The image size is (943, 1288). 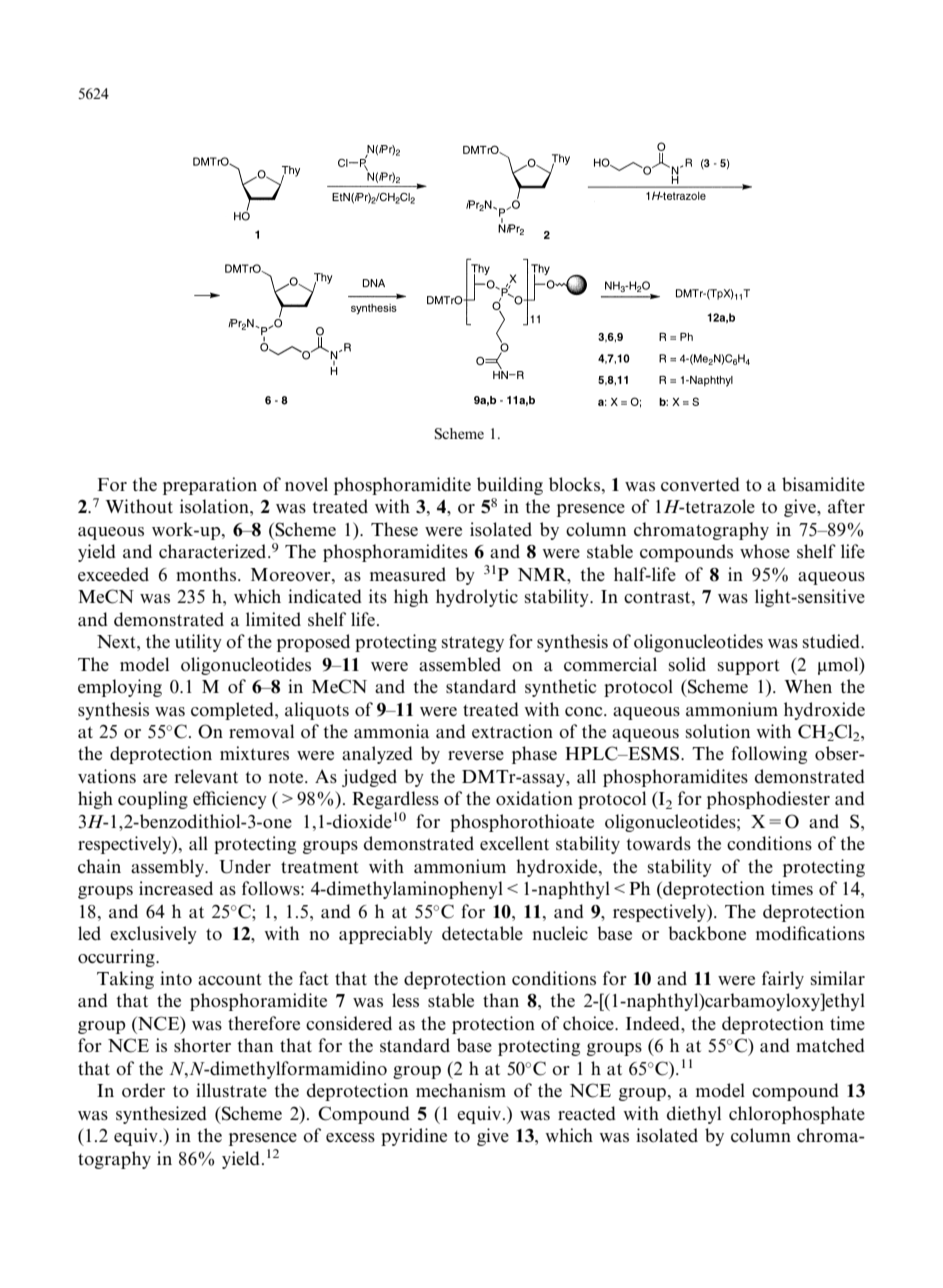 What do you see at coordinates (707, 933) in the document?
I see `backbone` at bounding box center [707, 933].
